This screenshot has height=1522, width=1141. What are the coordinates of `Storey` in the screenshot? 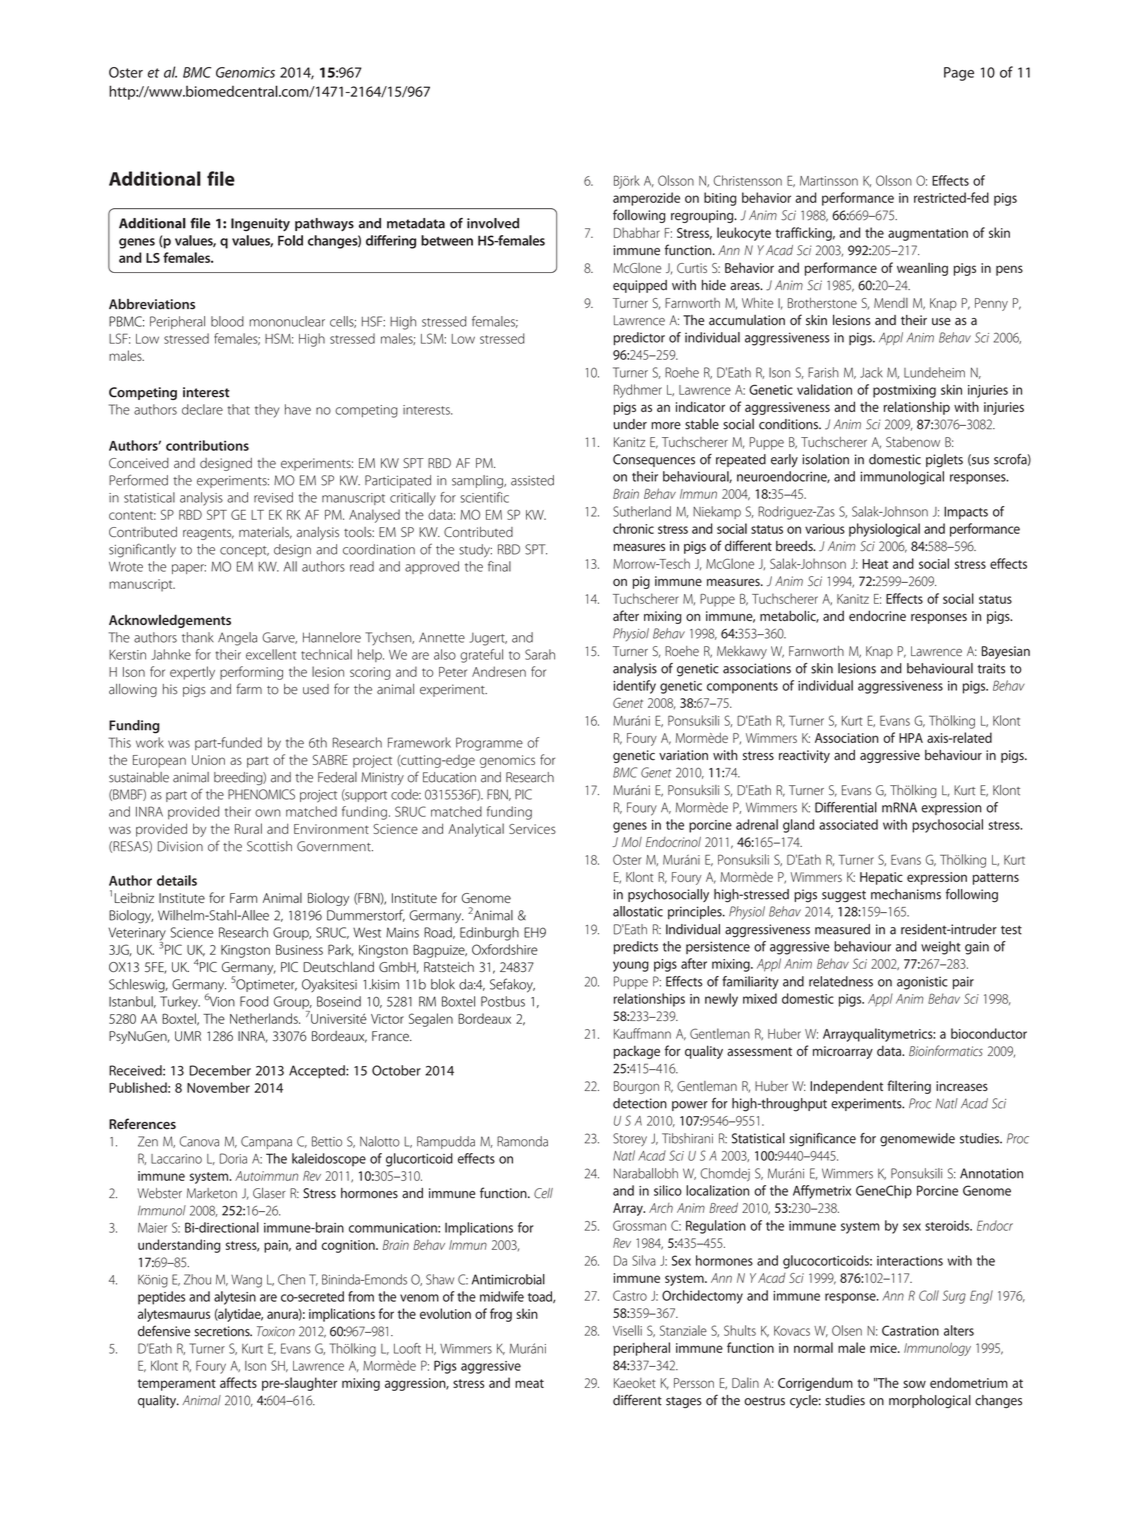 It's located at (630, 1139).
